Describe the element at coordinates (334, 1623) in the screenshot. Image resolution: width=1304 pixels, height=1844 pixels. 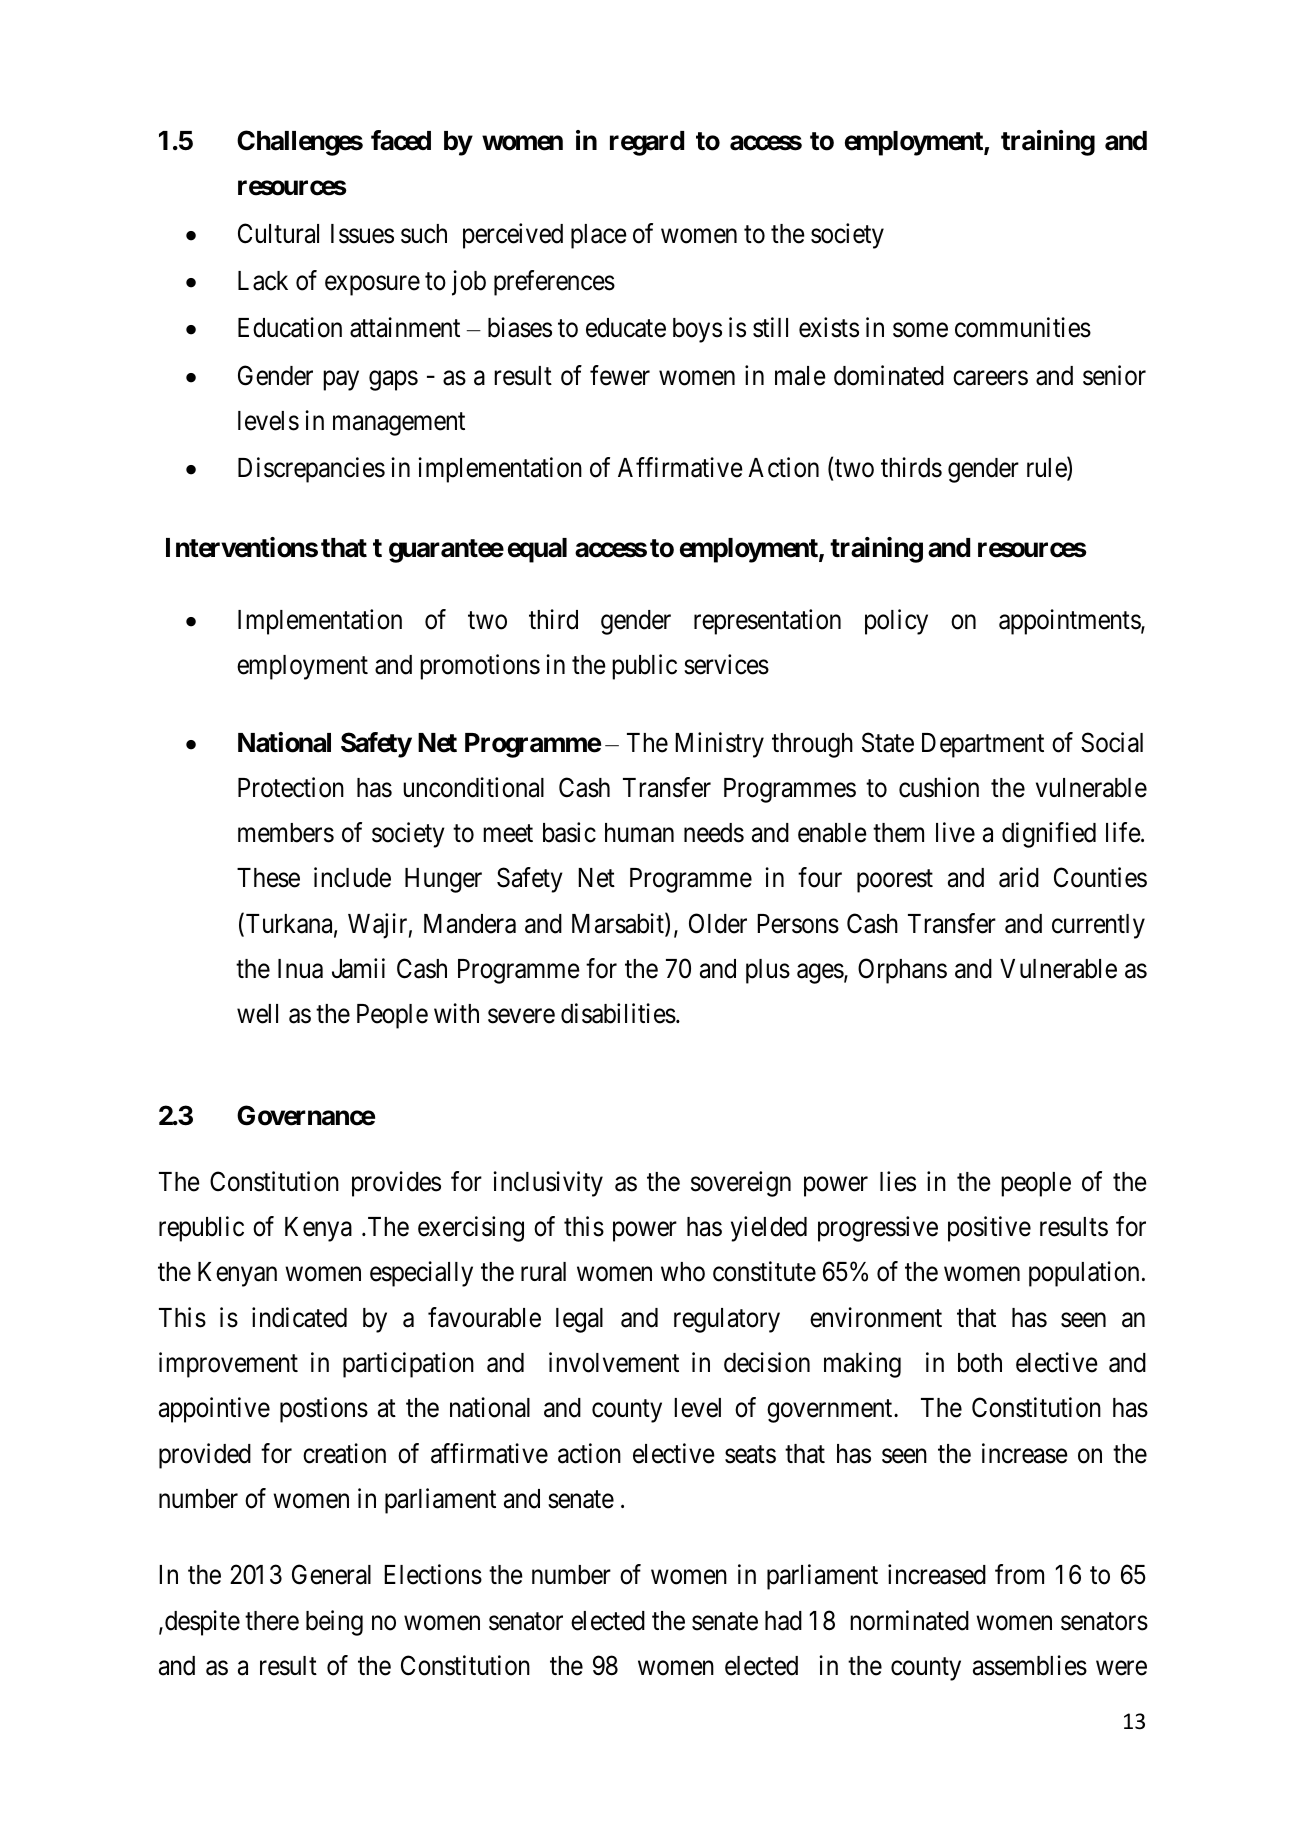
I see `being` at that location.
